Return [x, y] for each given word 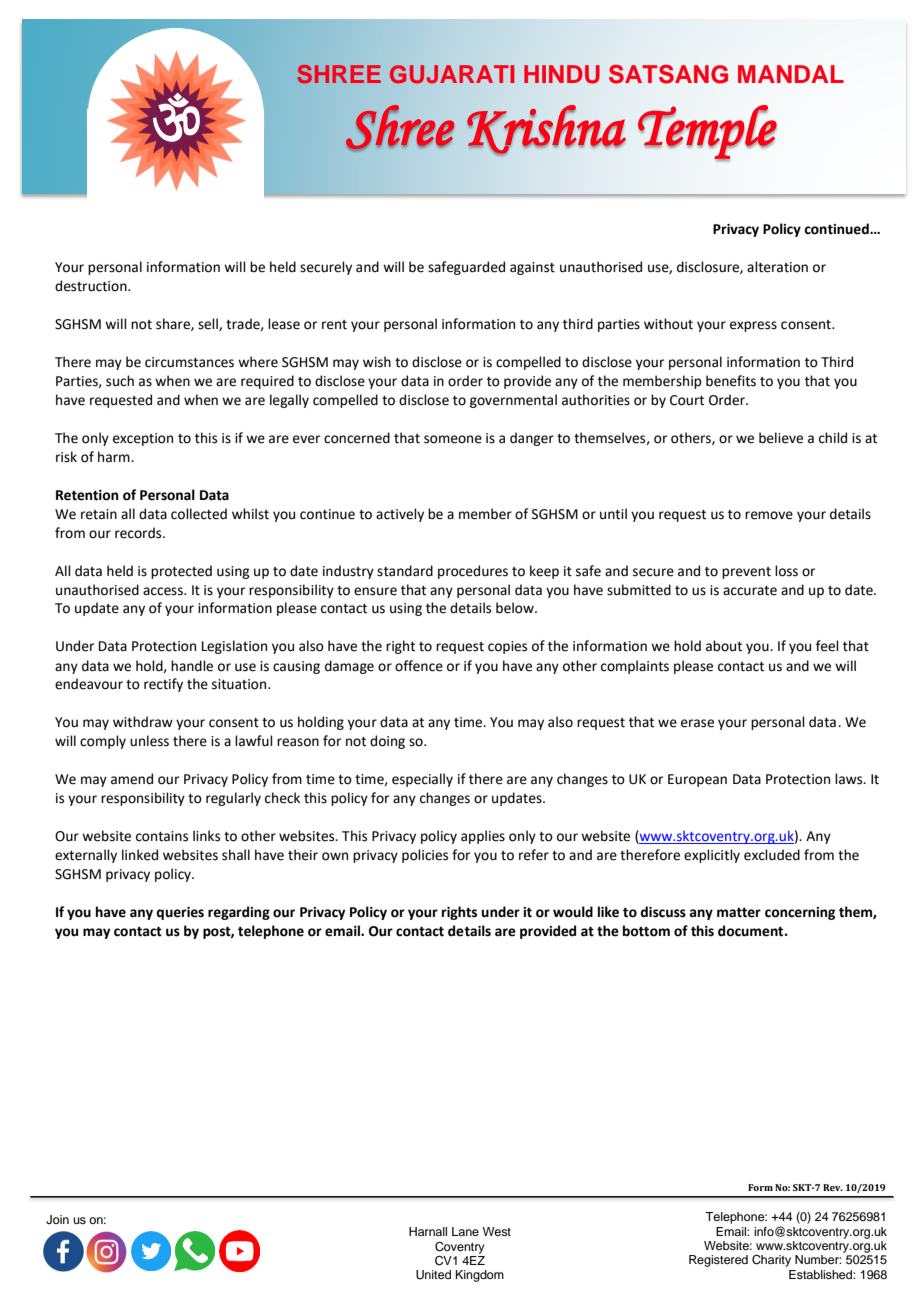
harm [115, 457]
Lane [465, 1231]
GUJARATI [452, 74]
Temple [707, 133]
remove [769, 515]
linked [140, 855]
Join [57, 1220]
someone [453, 439]
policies [425, 856]
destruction [92, 286]
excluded [772, 855]
